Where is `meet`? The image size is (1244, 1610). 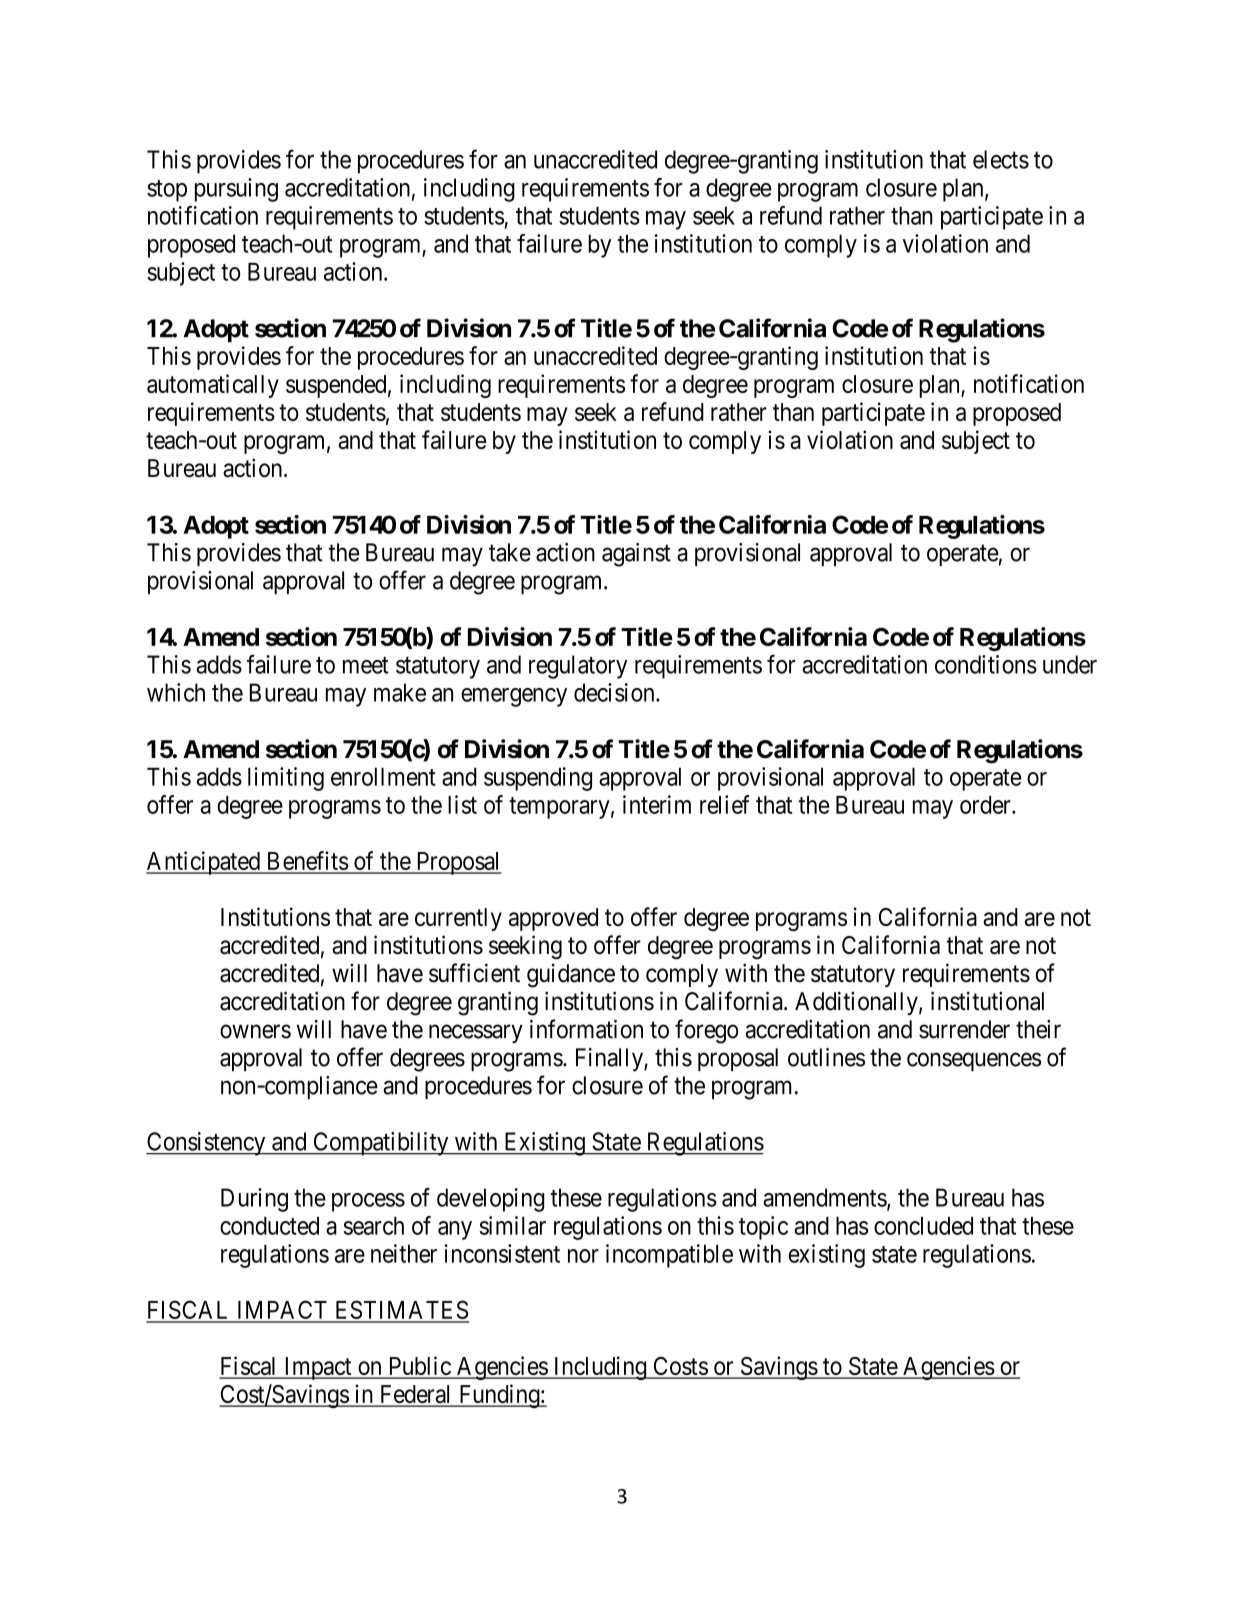
meet is located at coordinates (366, 665).
